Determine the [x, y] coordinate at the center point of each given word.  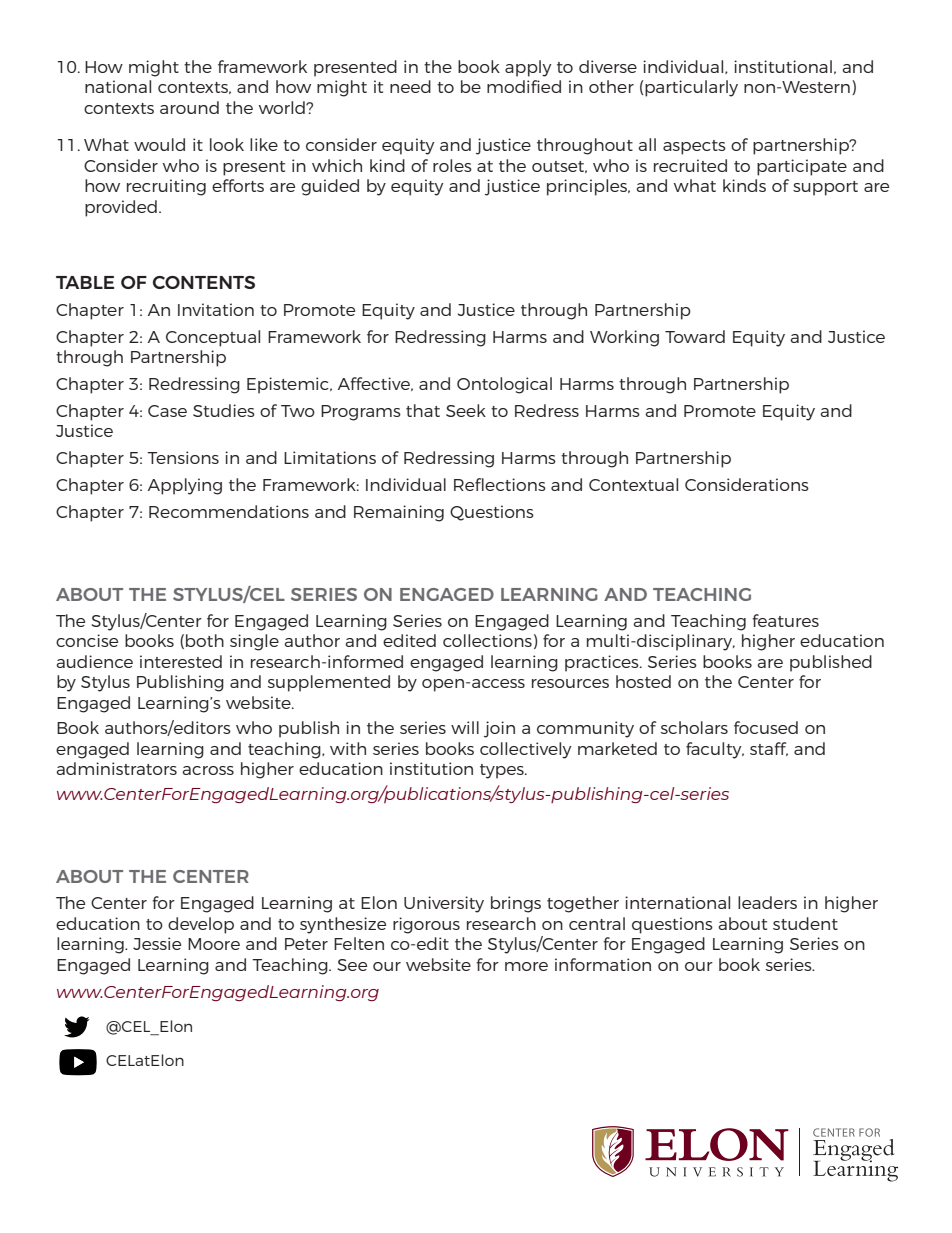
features [785, 620]
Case [167, 411]
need [410, 86]
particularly [690, 88]
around [189, 107]
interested [181, 661]
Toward [695, 336]
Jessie [157, 943]
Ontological [504, 385]
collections [487, 640]
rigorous [426, 925]
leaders [767, 902]
